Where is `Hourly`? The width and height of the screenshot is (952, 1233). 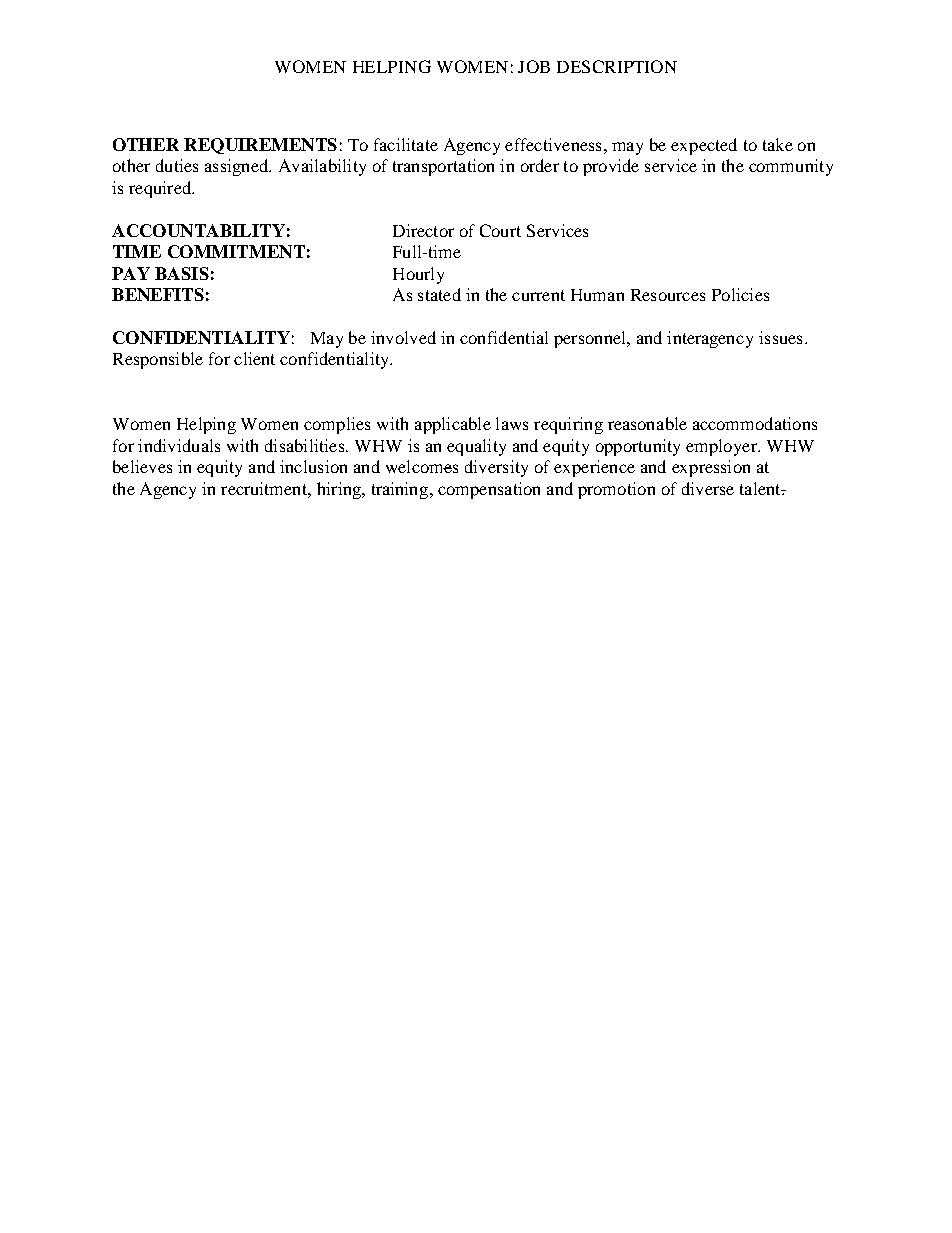
Hourly is located at coordinates (418, 275).
